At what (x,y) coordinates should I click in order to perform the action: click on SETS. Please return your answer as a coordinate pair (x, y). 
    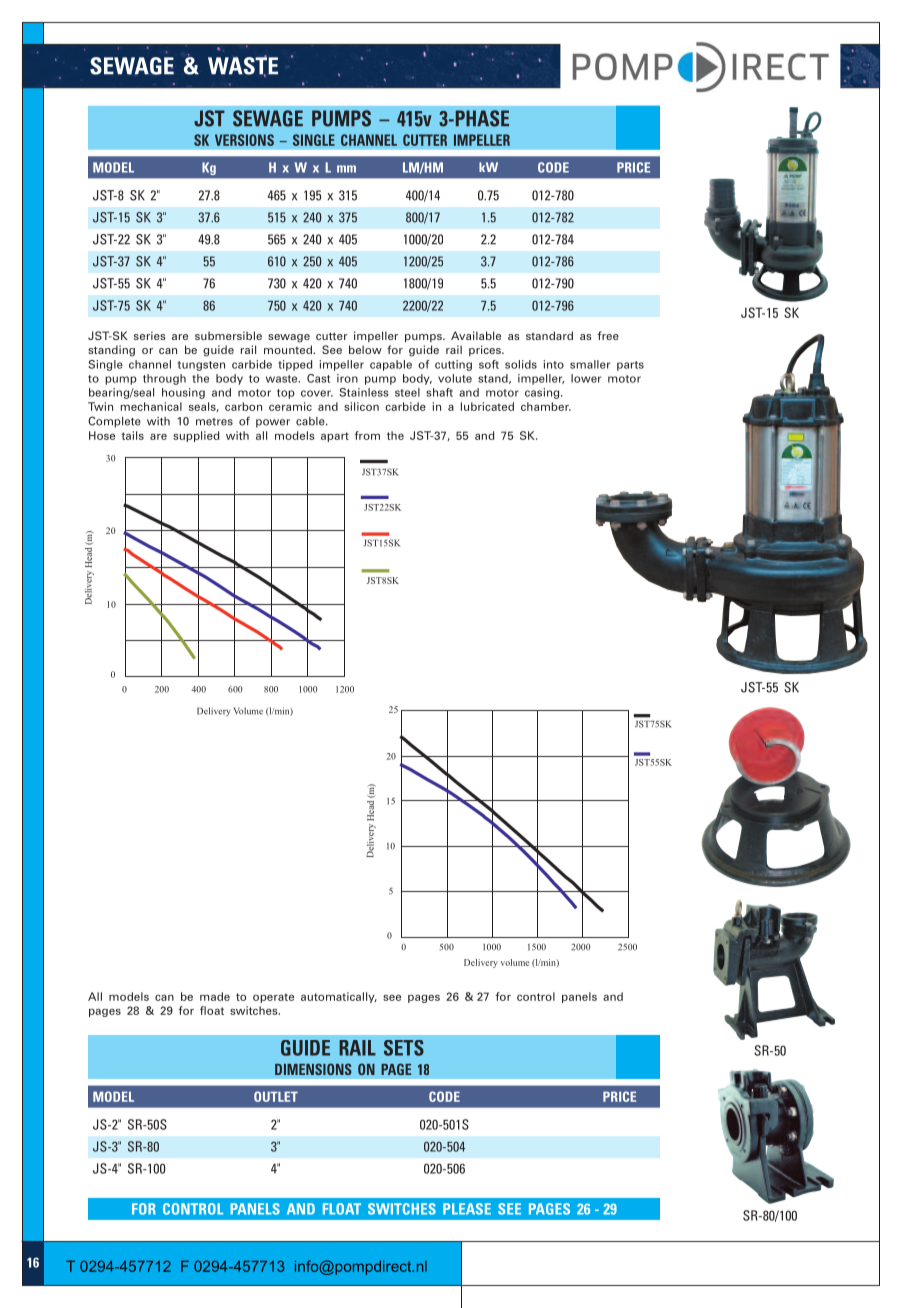
    Looking at the image, I should click on (404, 1048).
